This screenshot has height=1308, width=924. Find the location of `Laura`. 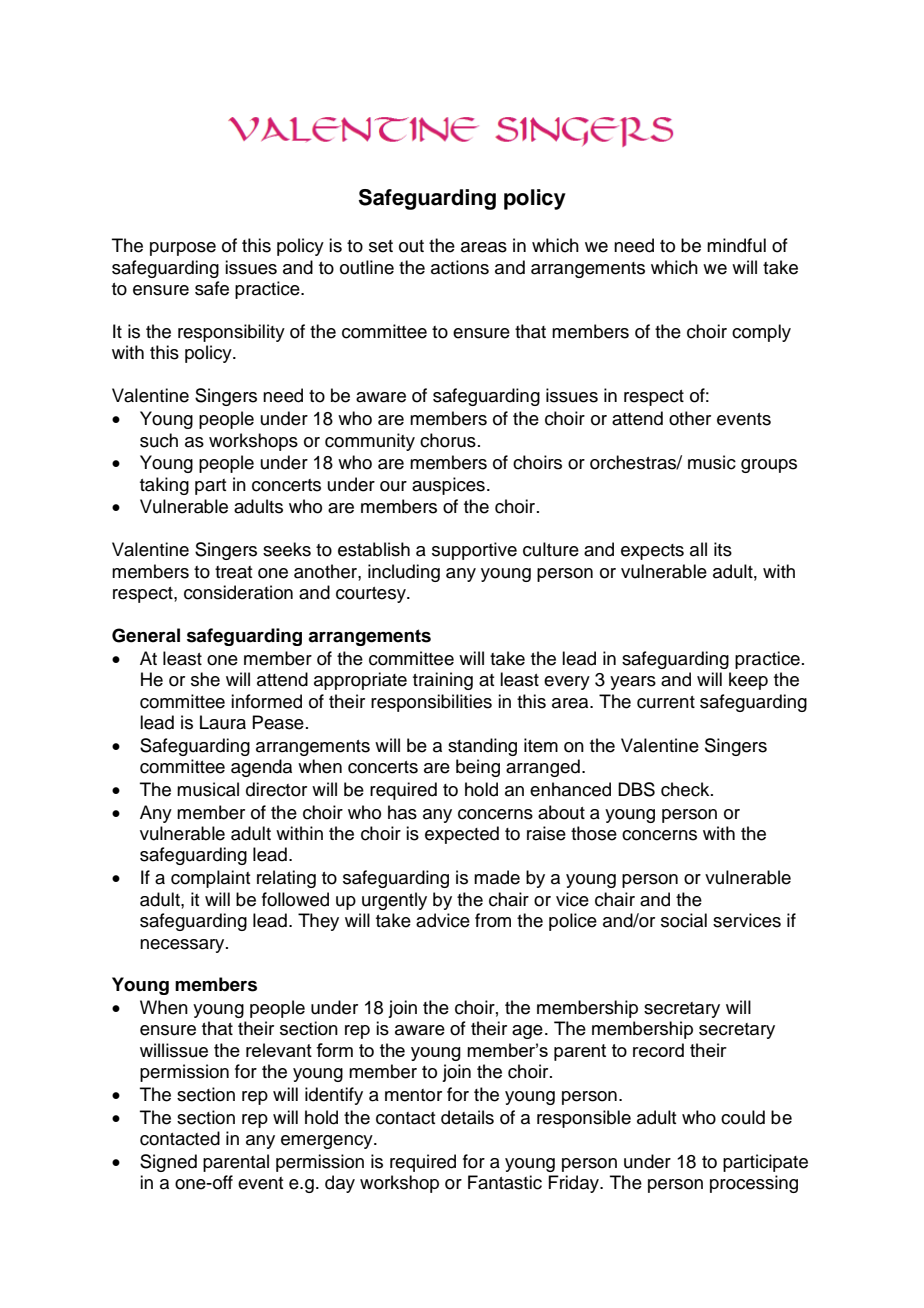

Laura is located at coordinates (223, 722).
